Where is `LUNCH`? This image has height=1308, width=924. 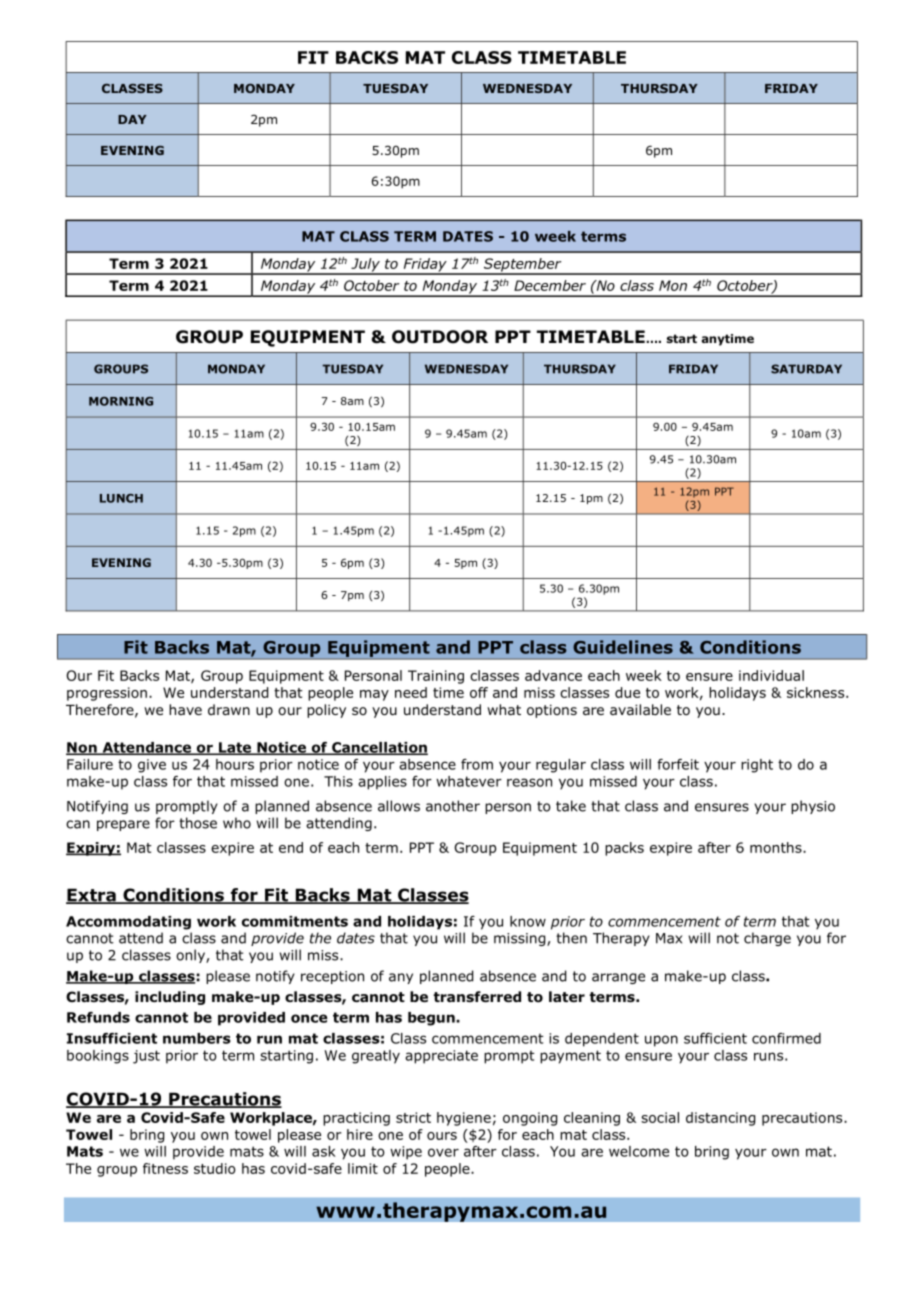
LUNCH is located at coordinates (121, 498).
